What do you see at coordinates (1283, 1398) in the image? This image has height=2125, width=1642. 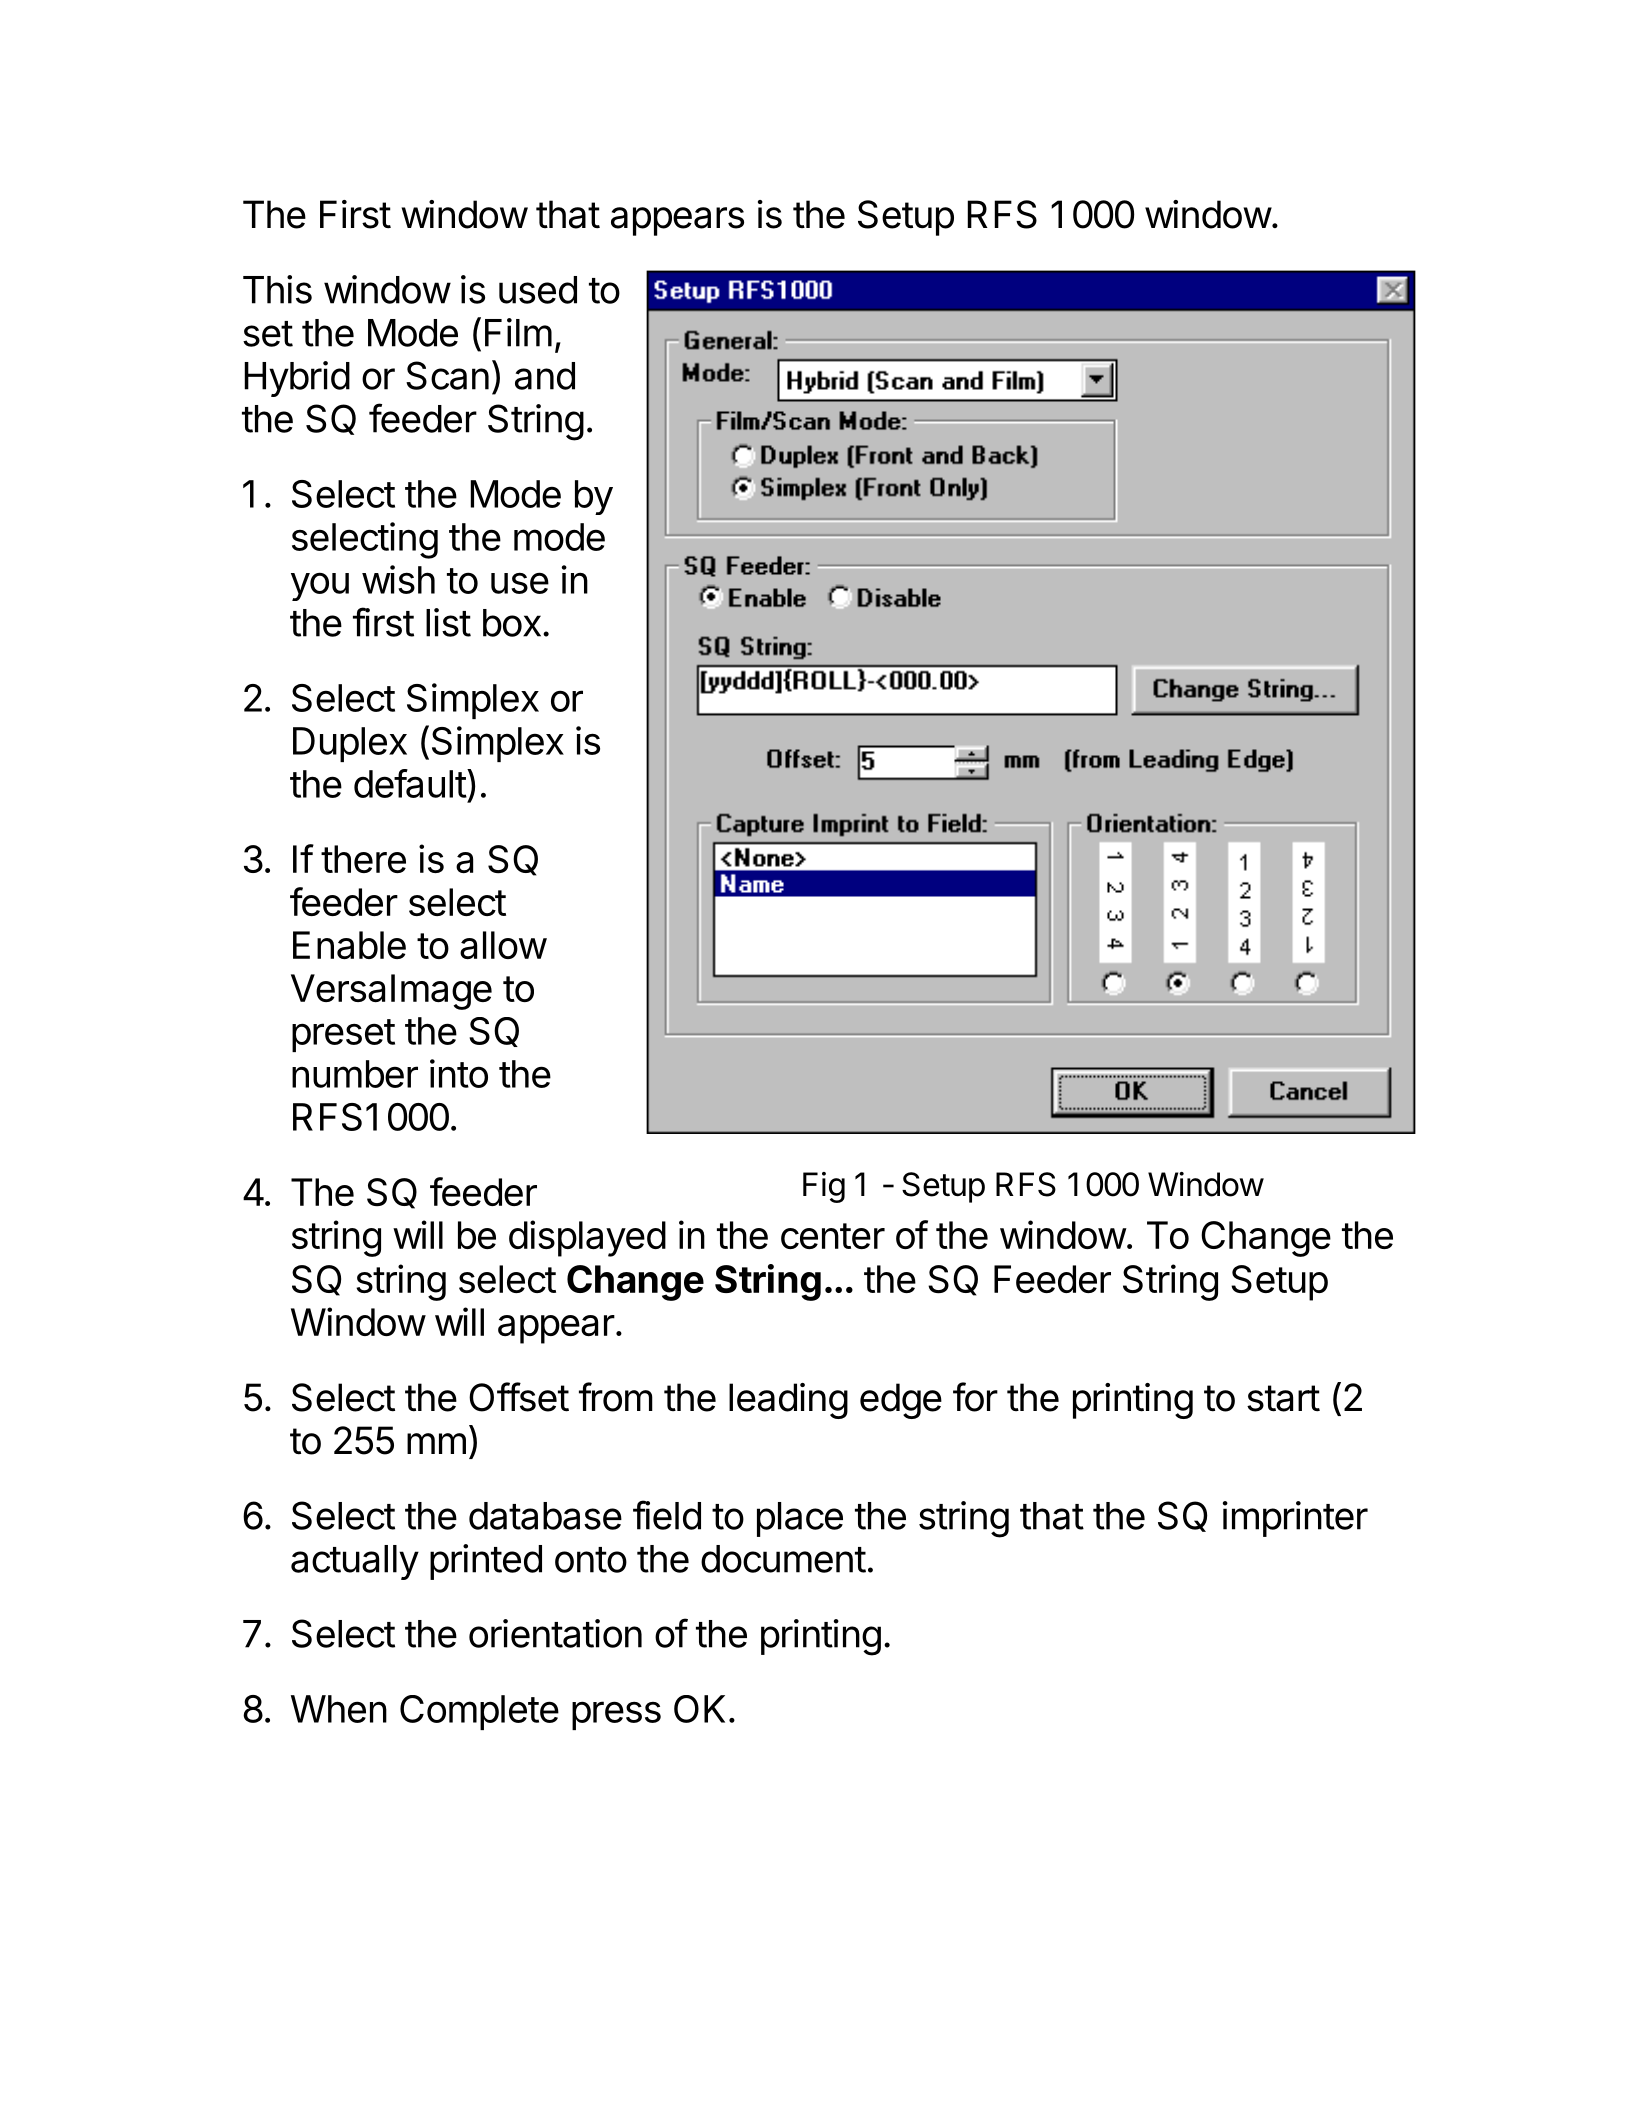 I see `start` at bounding box center [1283, 1398].
